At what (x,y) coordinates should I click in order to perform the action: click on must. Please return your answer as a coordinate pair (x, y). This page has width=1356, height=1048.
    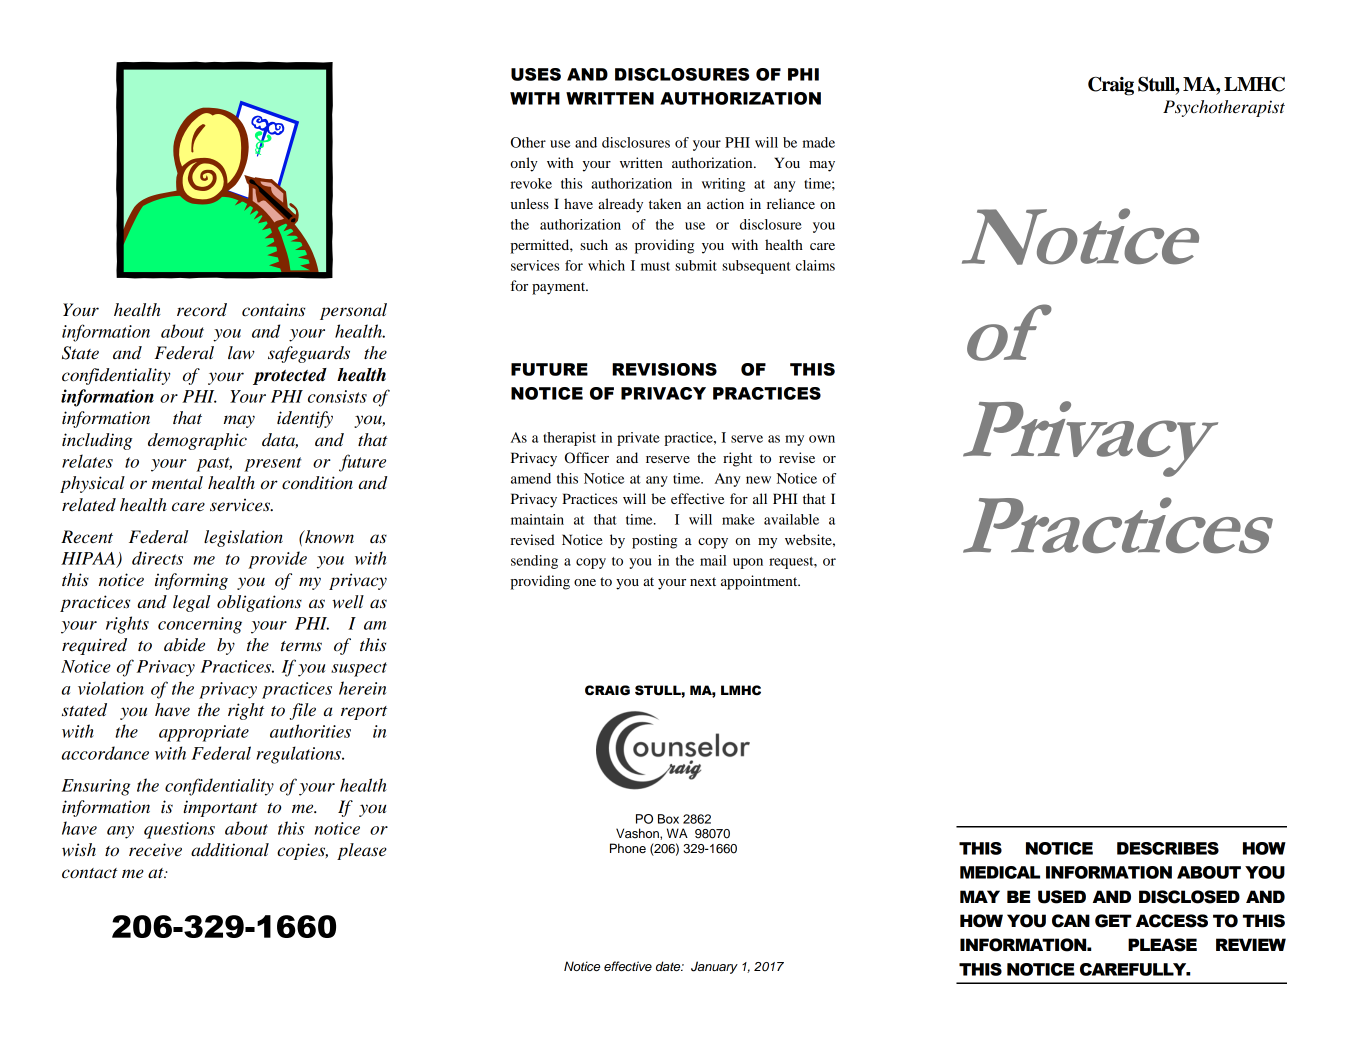
    Looking at the image, I should click on (655, 266).
